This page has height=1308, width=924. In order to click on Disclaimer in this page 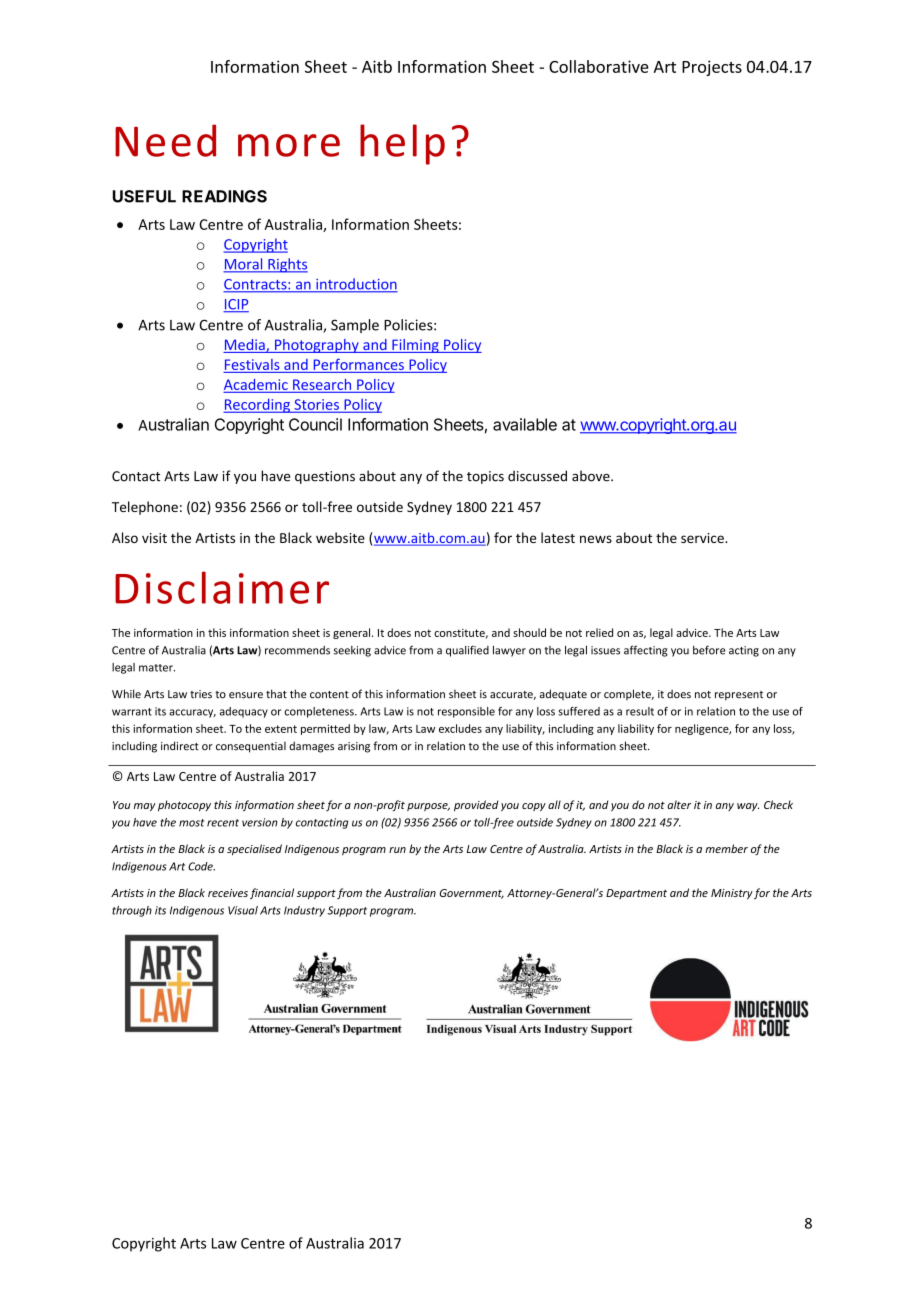, I will do `click(222, 587)`.
